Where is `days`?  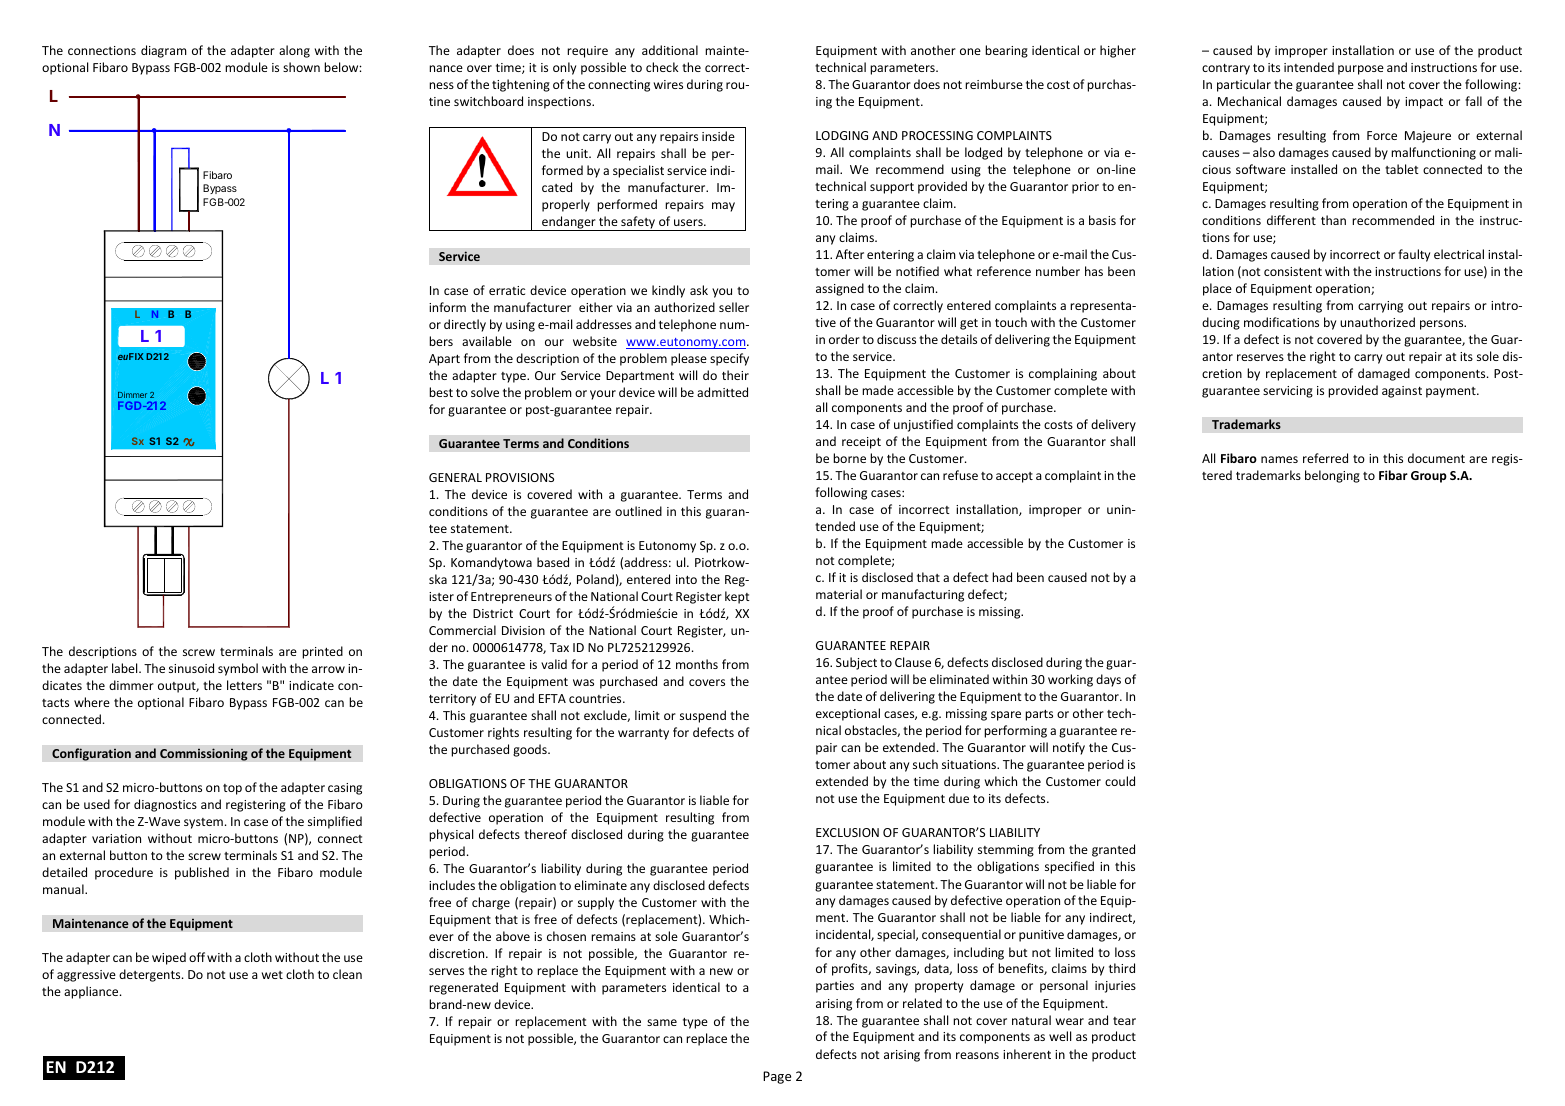 days is located at coordinates (1108, 680).
